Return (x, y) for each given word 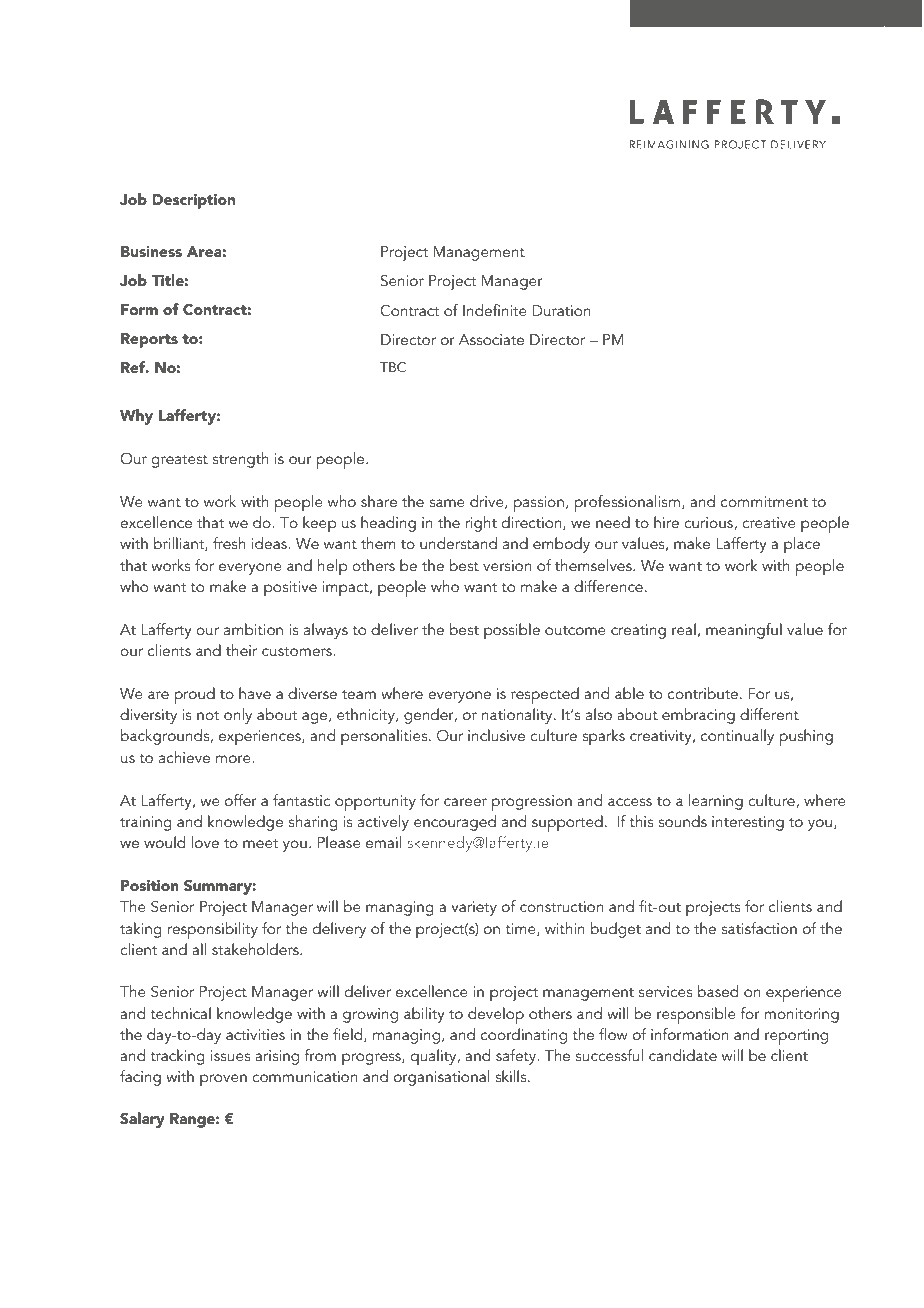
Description (194, 201)
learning (716, 802)
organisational (441, 1078)
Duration (562, 310)
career (465, 802)
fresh (229, 543)
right (481, 524)
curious (709, 523)
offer (241, 800)
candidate (683, 1055)
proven (223, 1080)
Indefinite (495, 310)
